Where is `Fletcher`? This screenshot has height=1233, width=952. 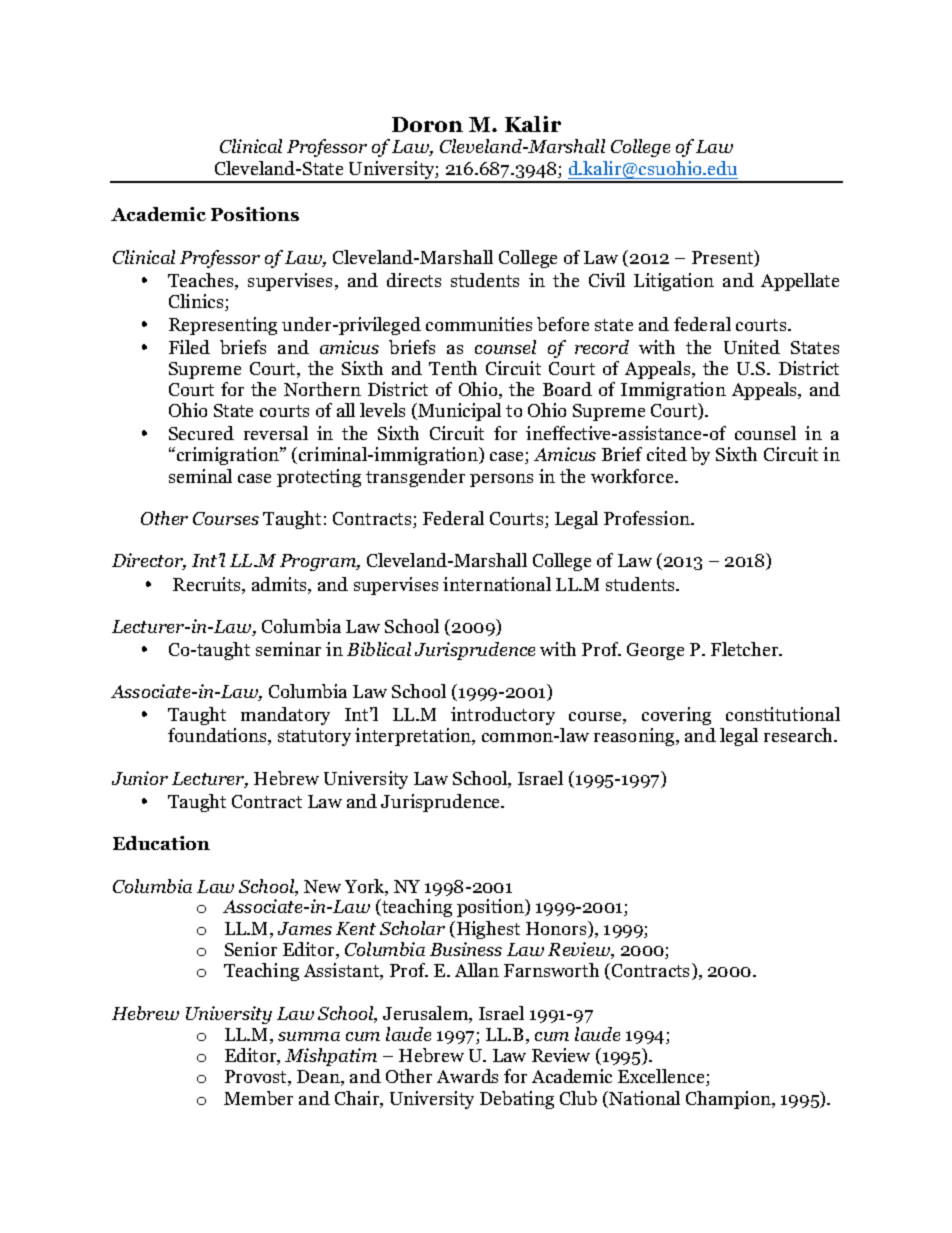
Fletcher is located at coordinates (746, 649).
